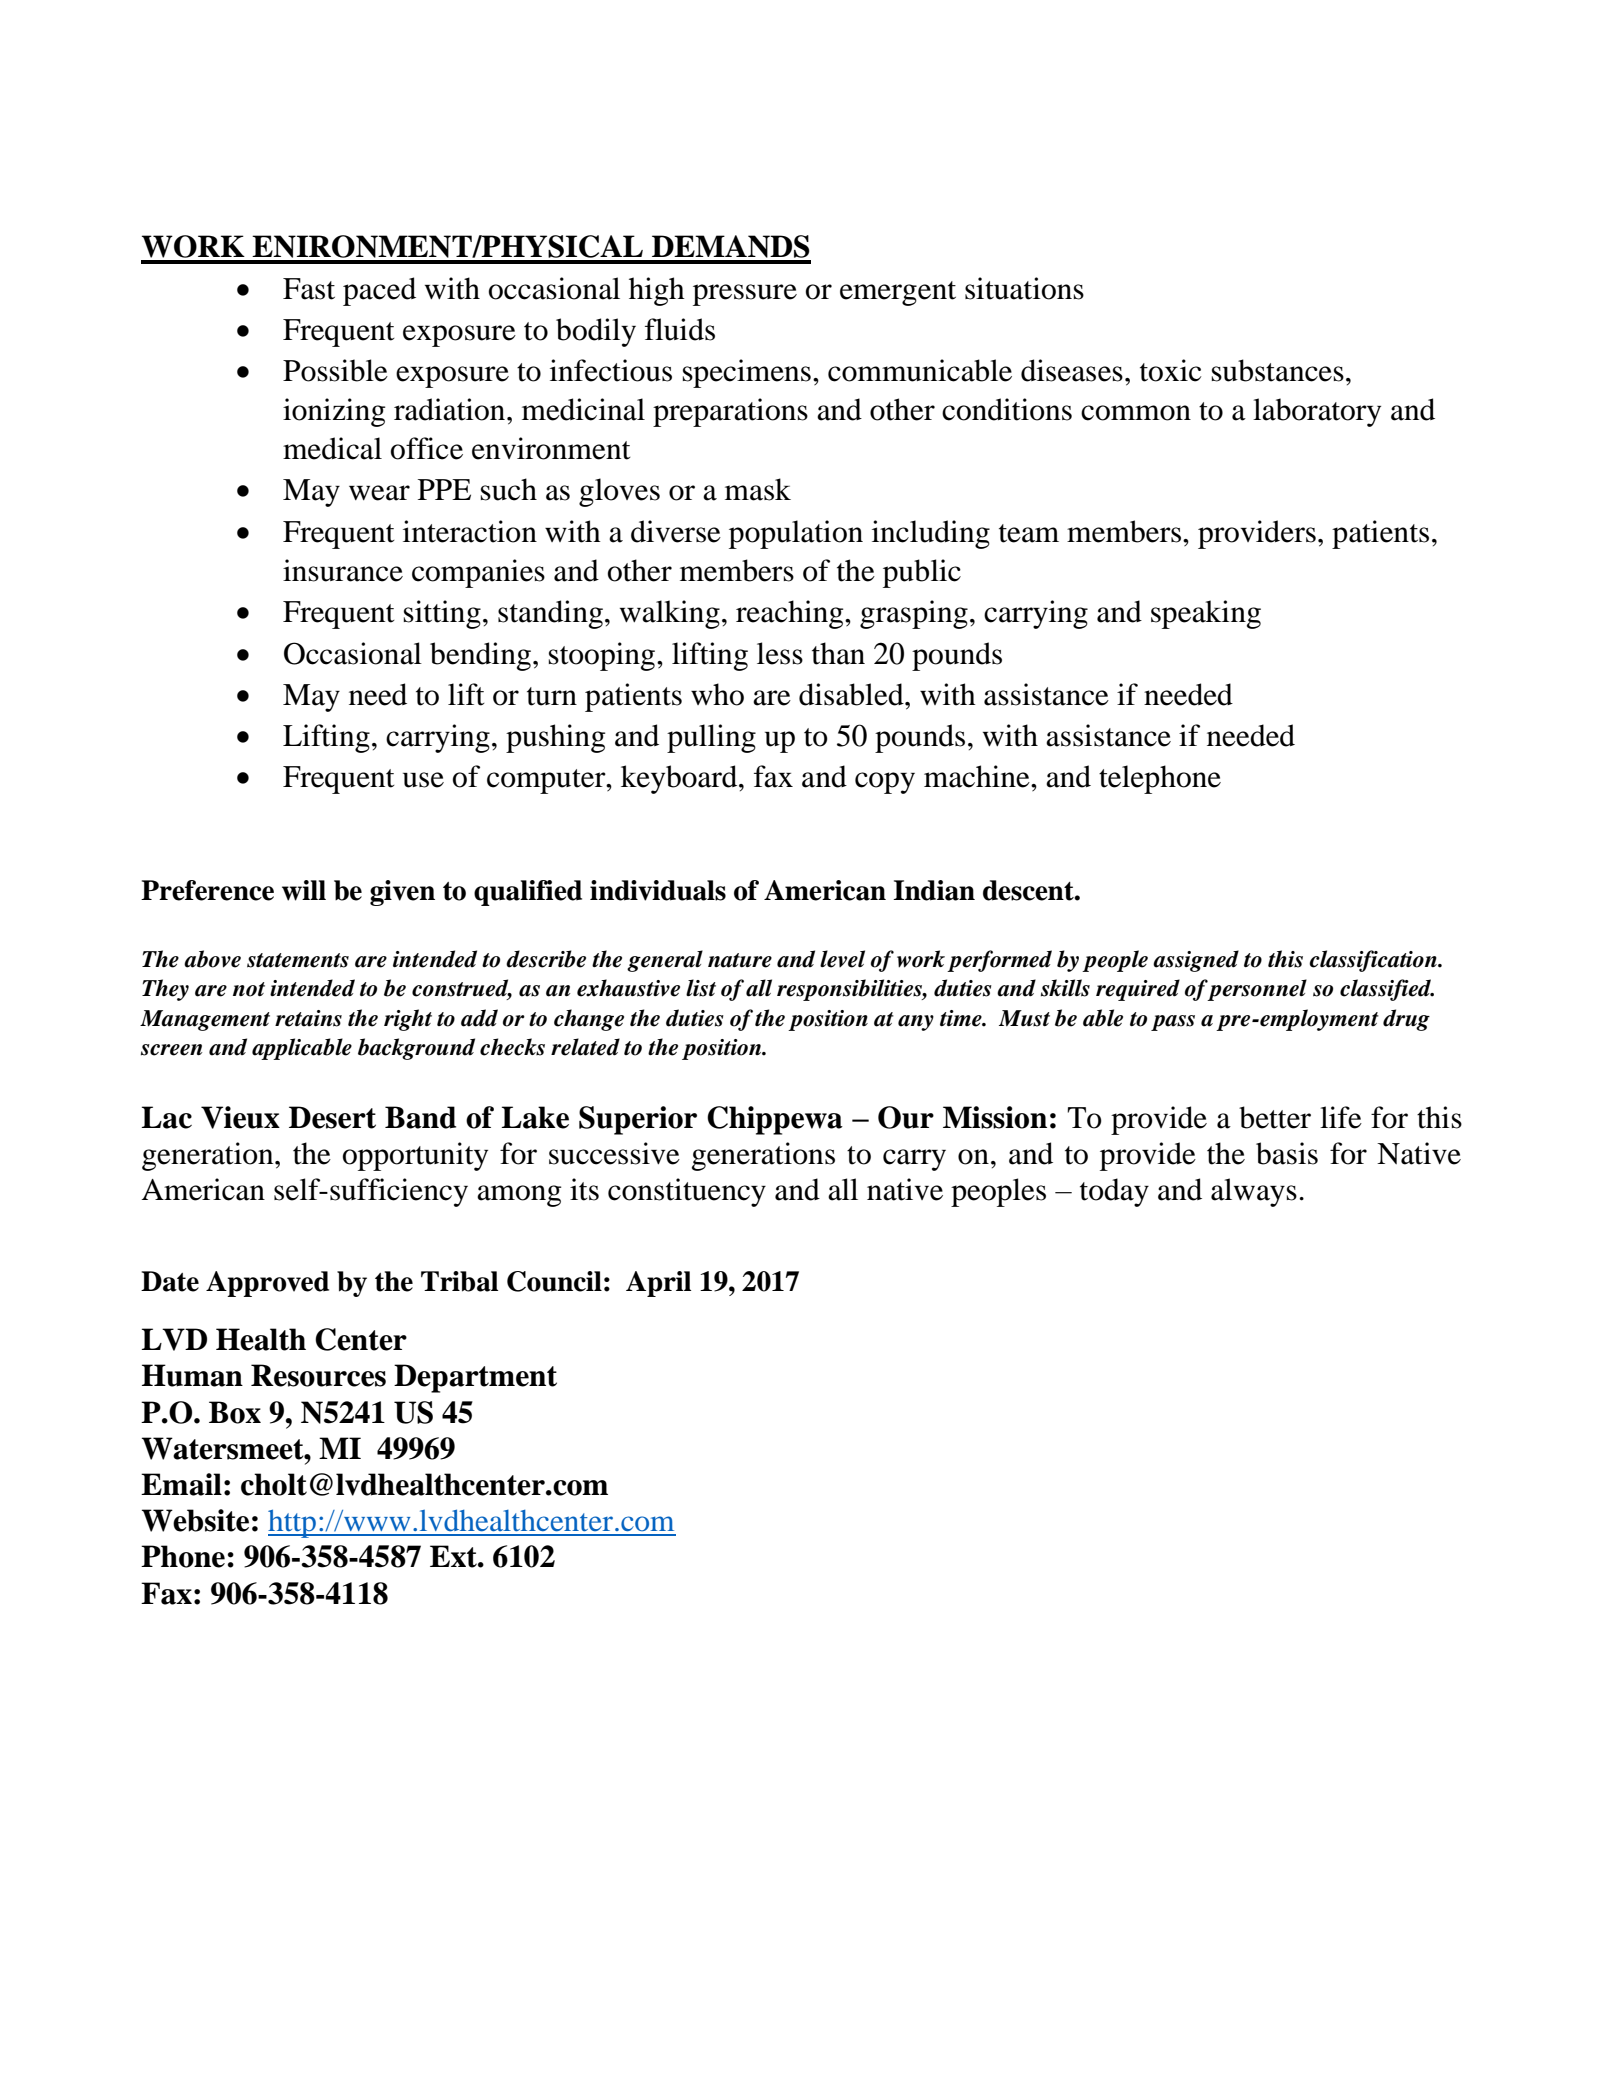 The image size is (1604, 2076). What do you see at coordinates (745, 295) in the image?
I see `pressure` at bounding box center [745, 295].
